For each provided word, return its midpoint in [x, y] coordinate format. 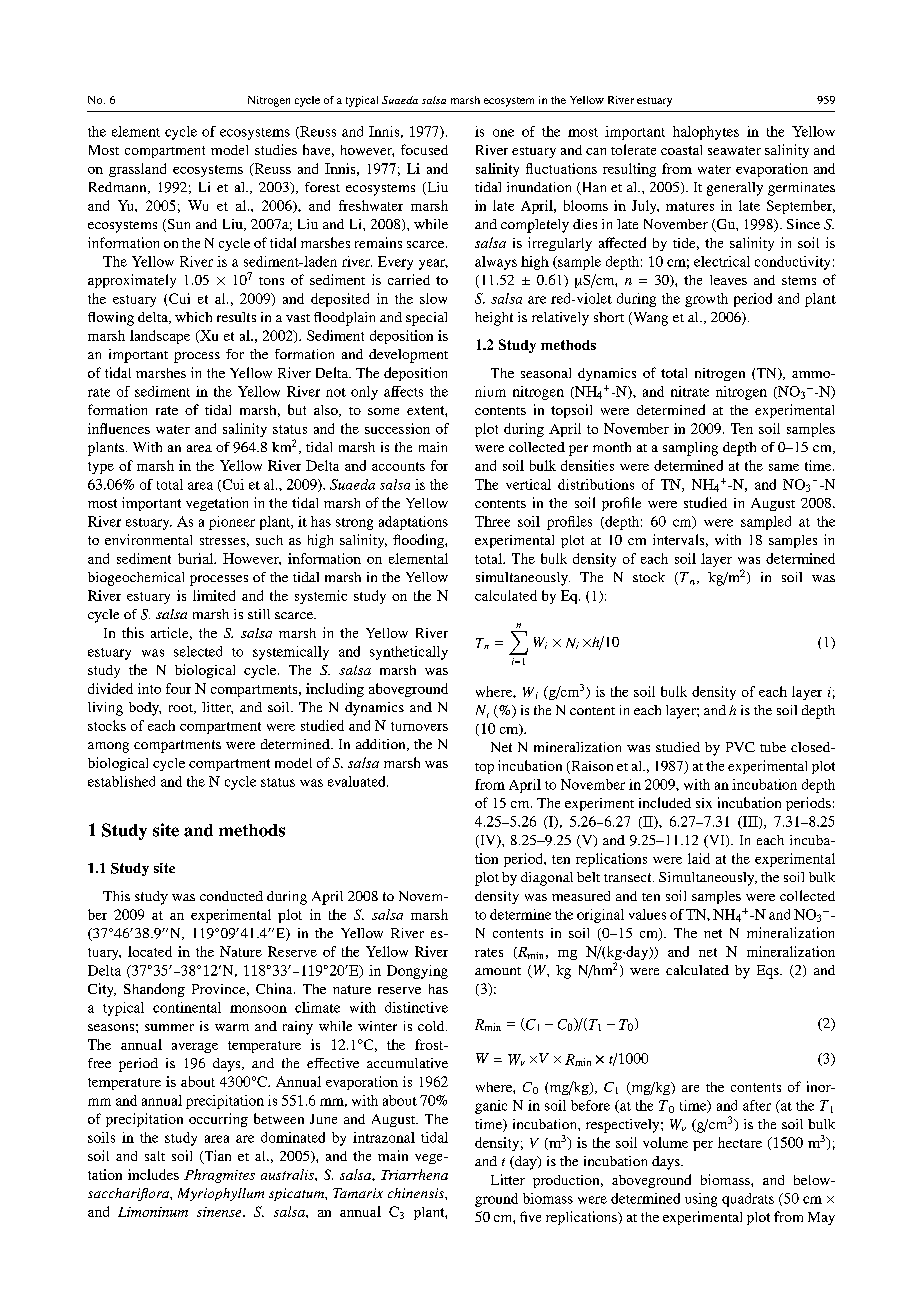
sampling [690, 449]
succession [397, 428]
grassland [137, 170]
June [323, 1119]
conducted [231, 896]
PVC [740, 747]
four [178, 688]
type [101, 468]
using [701, 1200]
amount [498, 971]
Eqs [769, 972]
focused [424, 149]
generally [735, 189]
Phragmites [219, 1176]
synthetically [409, 653]
